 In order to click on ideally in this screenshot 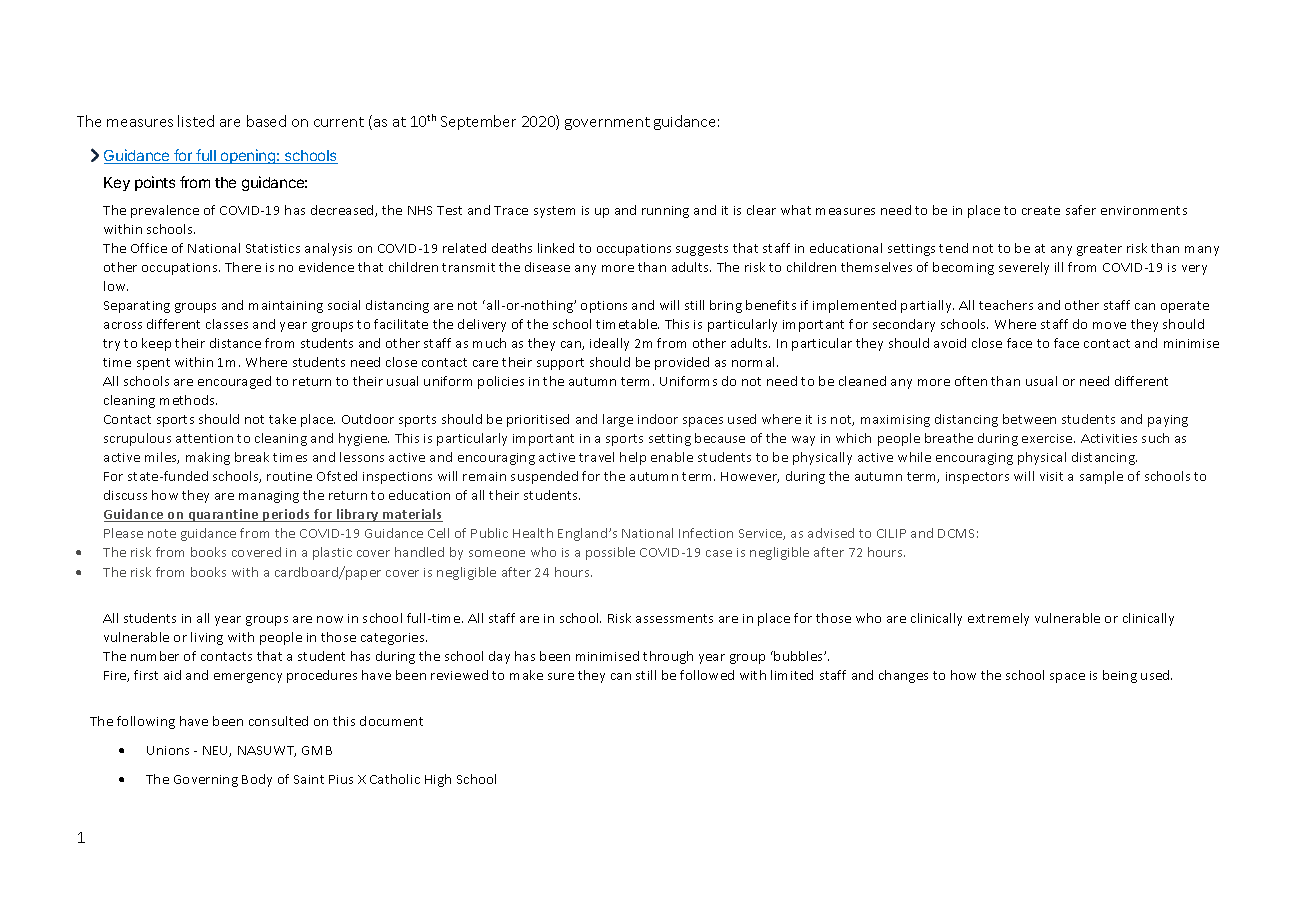, I will do `click(609, 344)`.
